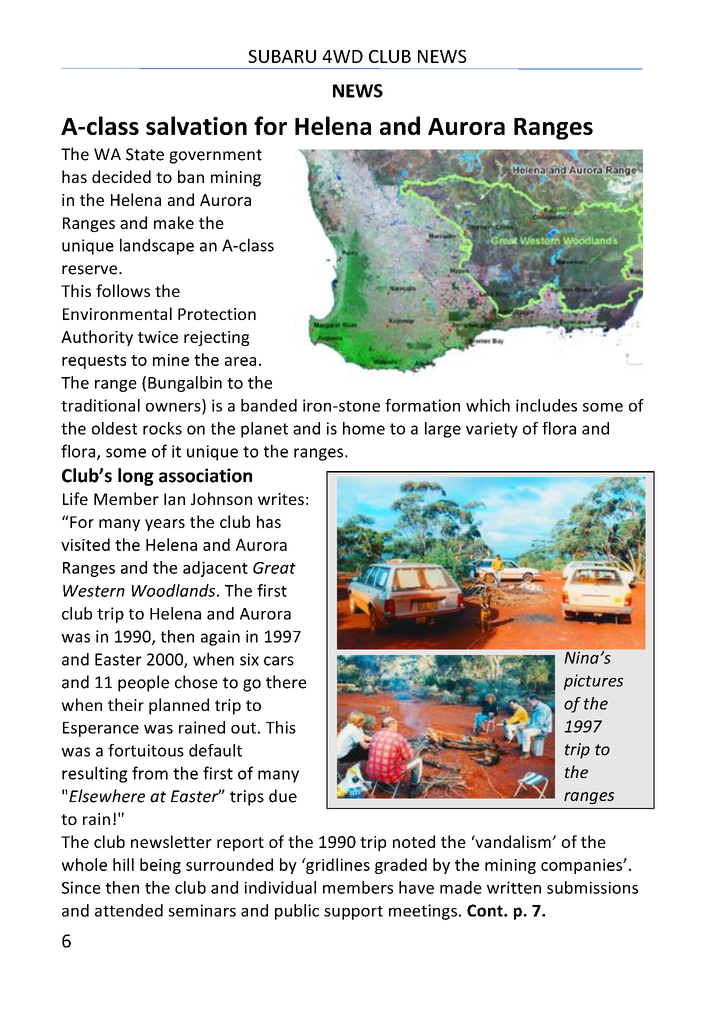 The width and height of the document is (715, 1013). Describe the element at coordinates (593, 682) in the document. I see `pictures` at that location.
